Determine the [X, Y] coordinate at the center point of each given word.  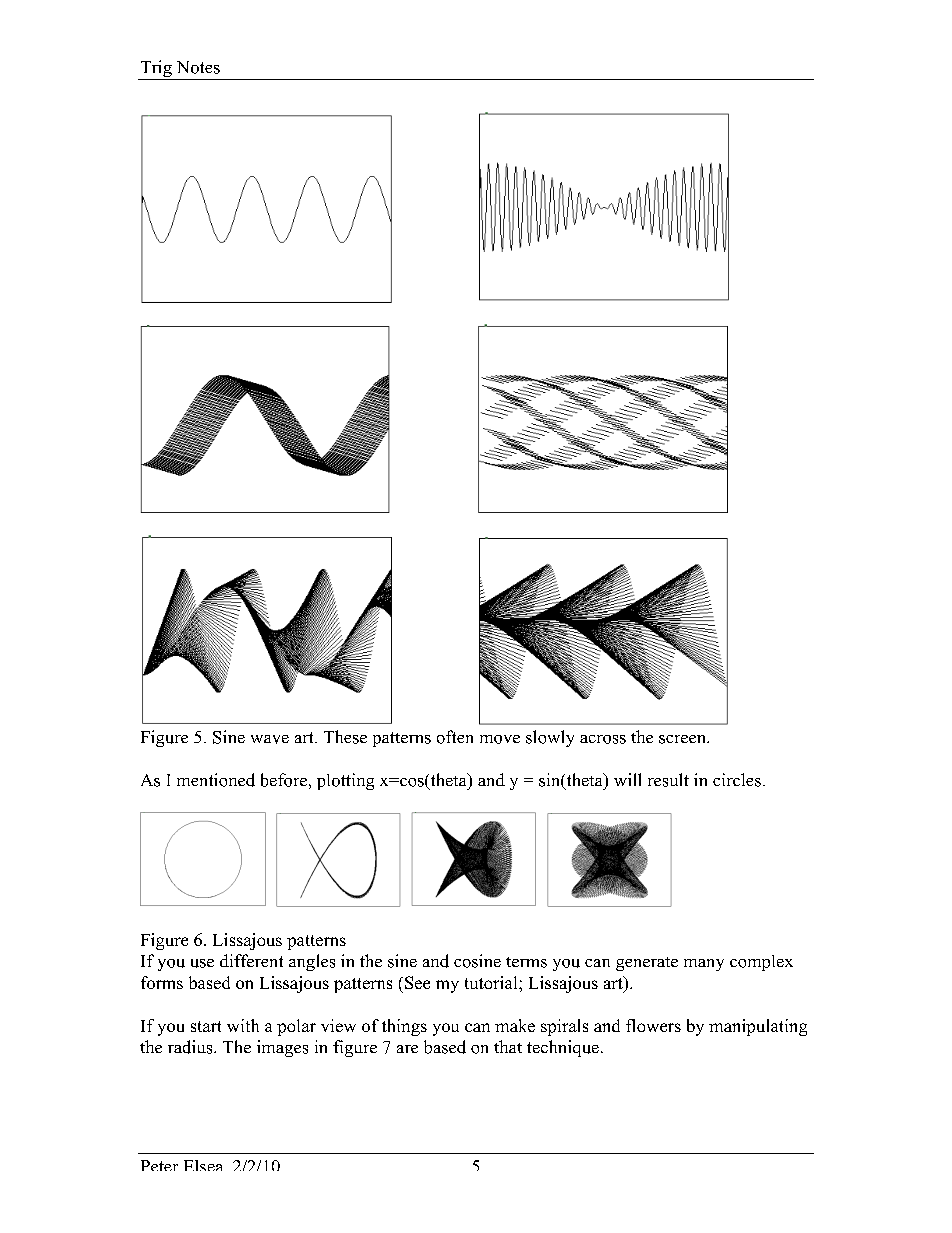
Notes [198, 67]
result [668, 780]
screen [683, 739]
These [345, 737]
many [704, 965]
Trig [156, 70]
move [500, 739]
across [603, 739]
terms [526, 962]
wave [270, 739]
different [251, 960]
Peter [159, 1165]
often [455, 737]
